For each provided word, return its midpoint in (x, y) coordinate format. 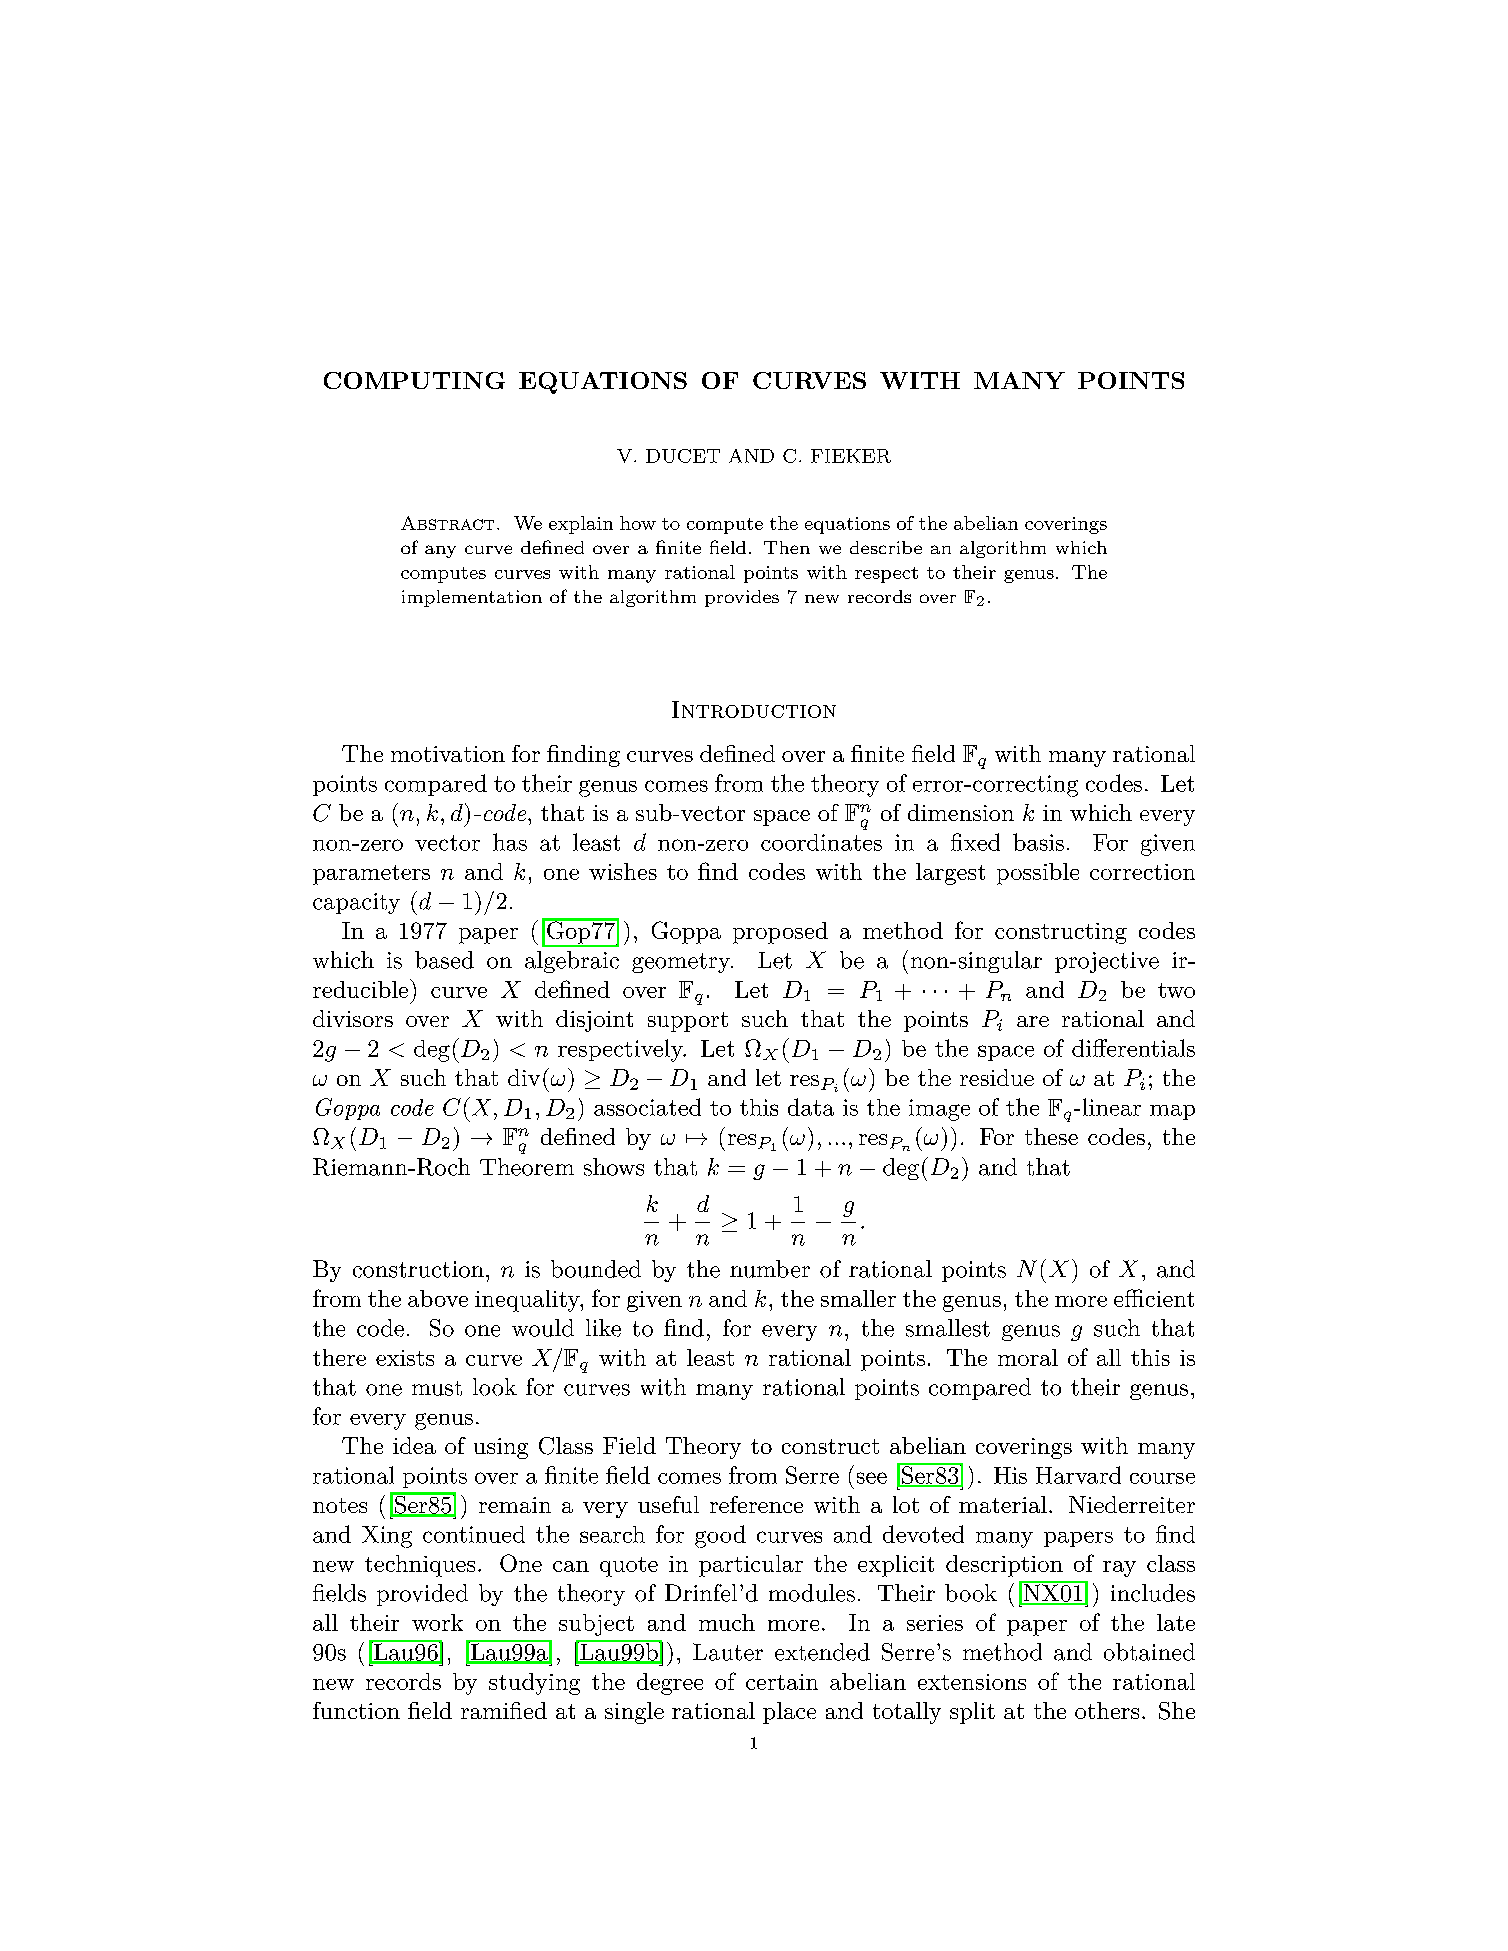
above (438, 1298)
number (770, 1269)
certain (782, 1682)
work (437, 1622)
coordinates (821, 842)
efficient (1154, 1298)
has (510, 842)
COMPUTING (414, 380)
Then (787, 547)
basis (1038, 842)
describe (886, 547)
